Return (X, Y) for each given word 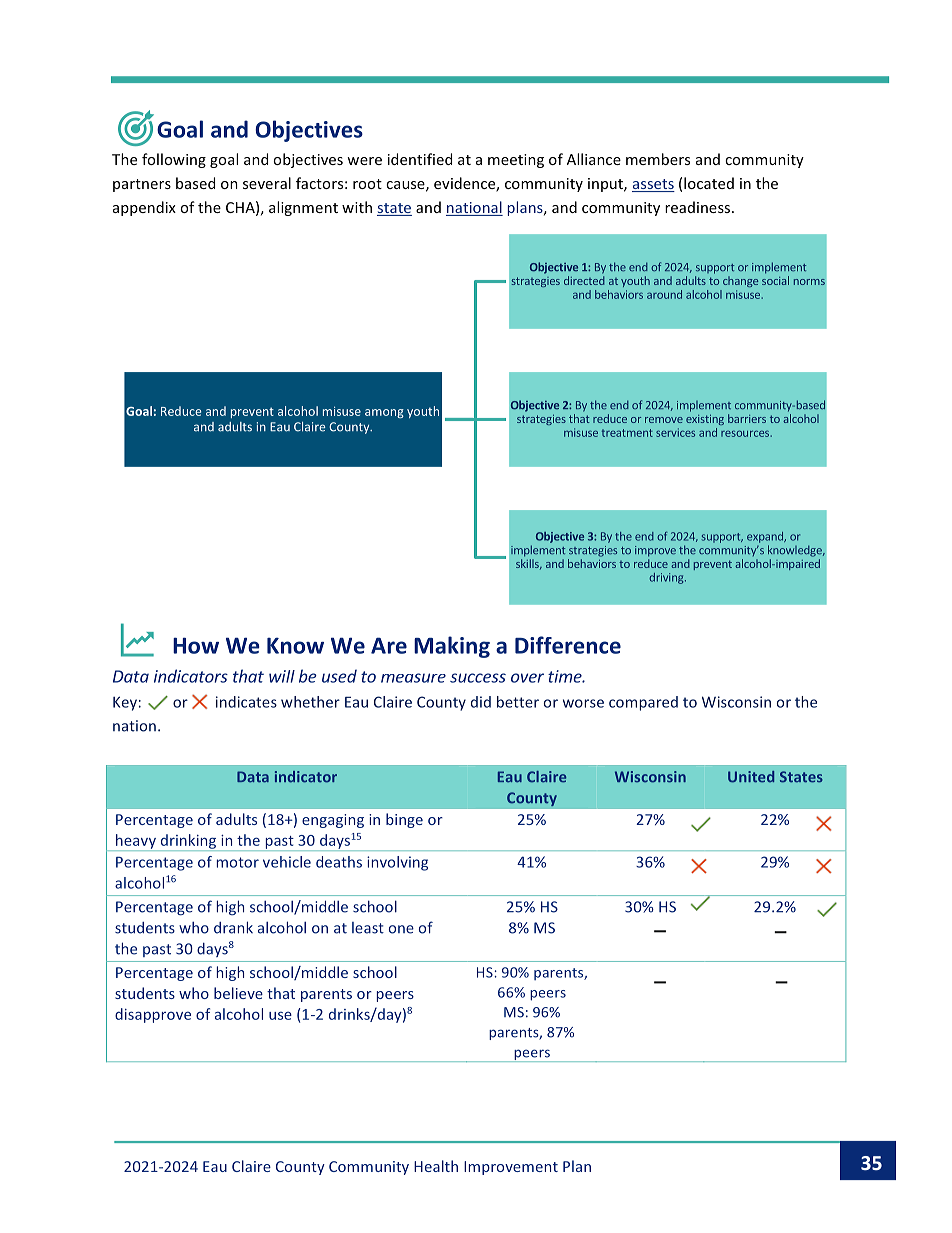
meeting (516, 161)
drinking (188, 842)
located (709, 183)
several (267, 183)
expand (766, 537)
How (196, 645)
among (384, 413)
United (751, 777)
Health (436, 1166)
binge (404, 820)
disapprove (153, 1015)
